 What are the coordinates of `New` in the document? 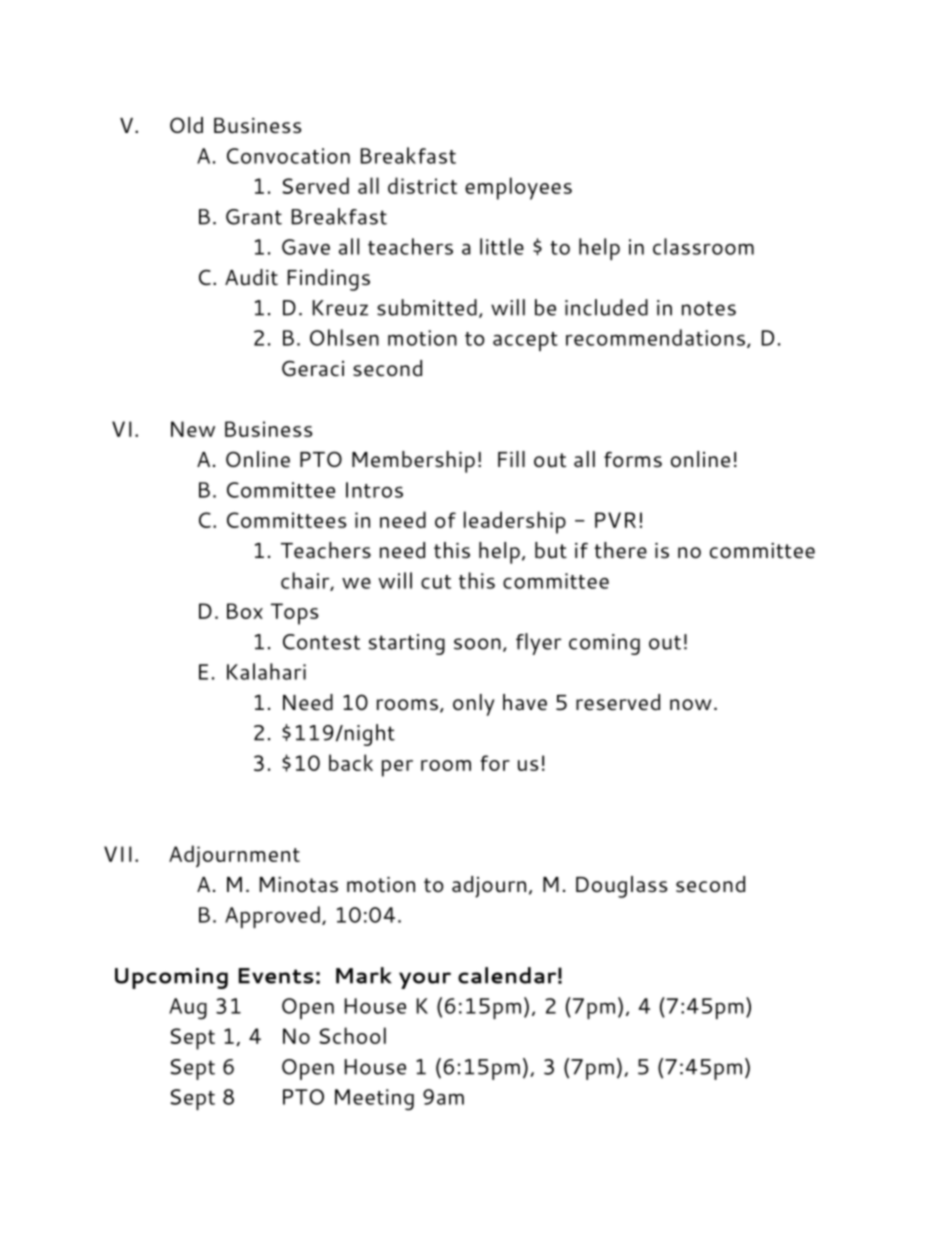 It's located at (193, 429).
